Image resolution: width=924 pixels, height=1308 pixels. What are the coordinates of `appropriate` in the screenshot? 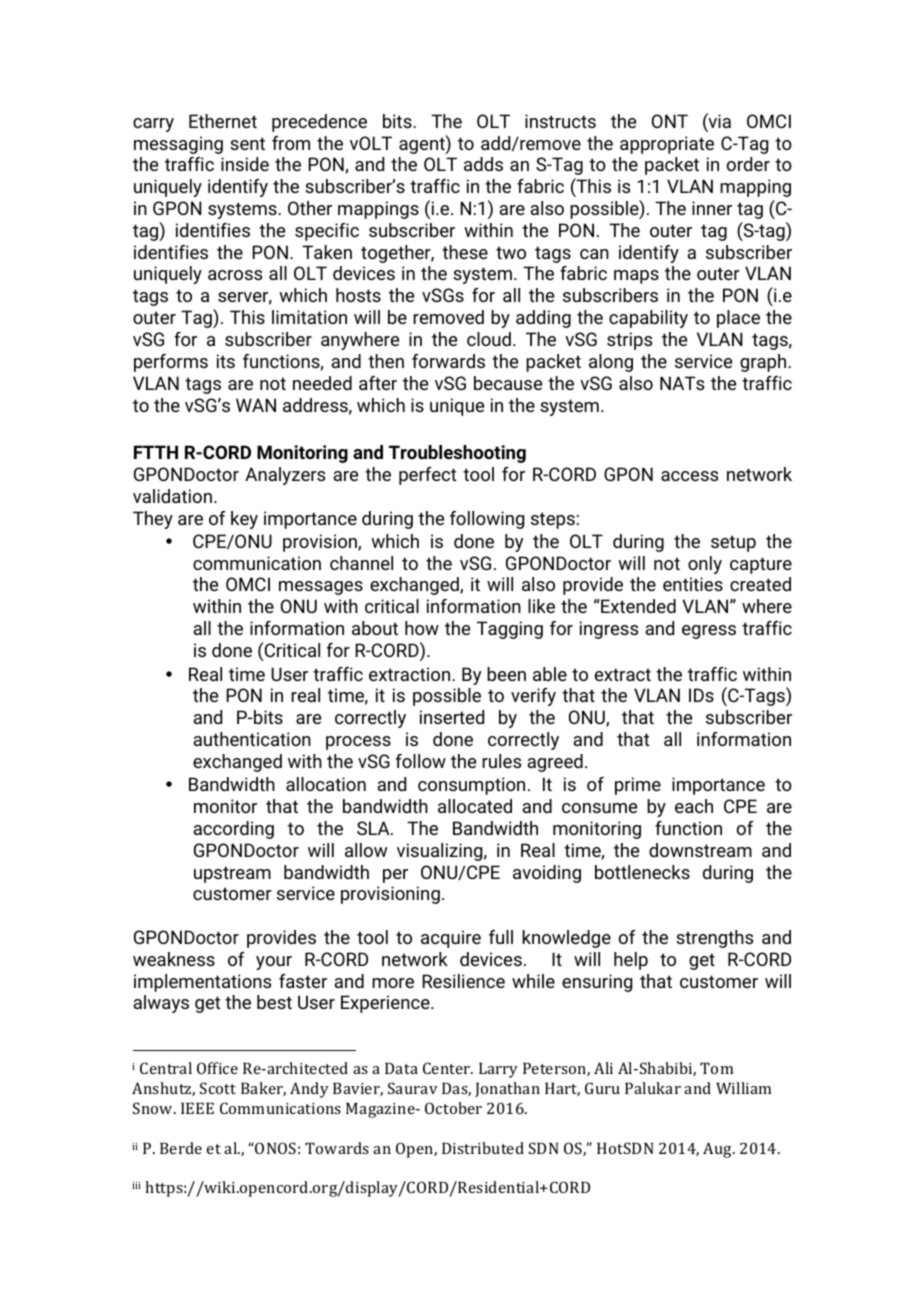 It's located at (667, 145).
